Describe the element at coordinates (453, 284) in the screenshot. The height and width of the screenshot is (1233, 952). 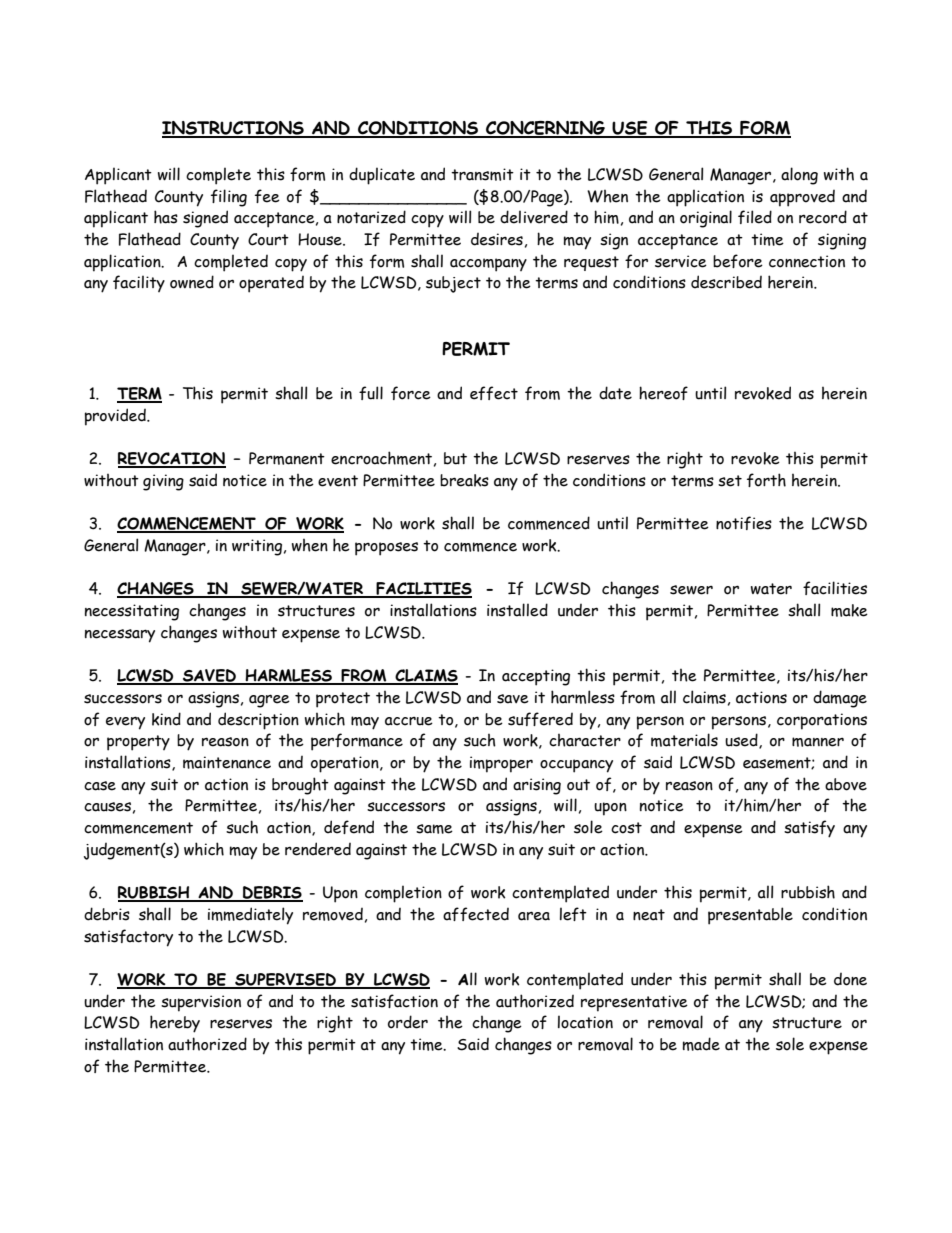
I see `subject` at that location.
